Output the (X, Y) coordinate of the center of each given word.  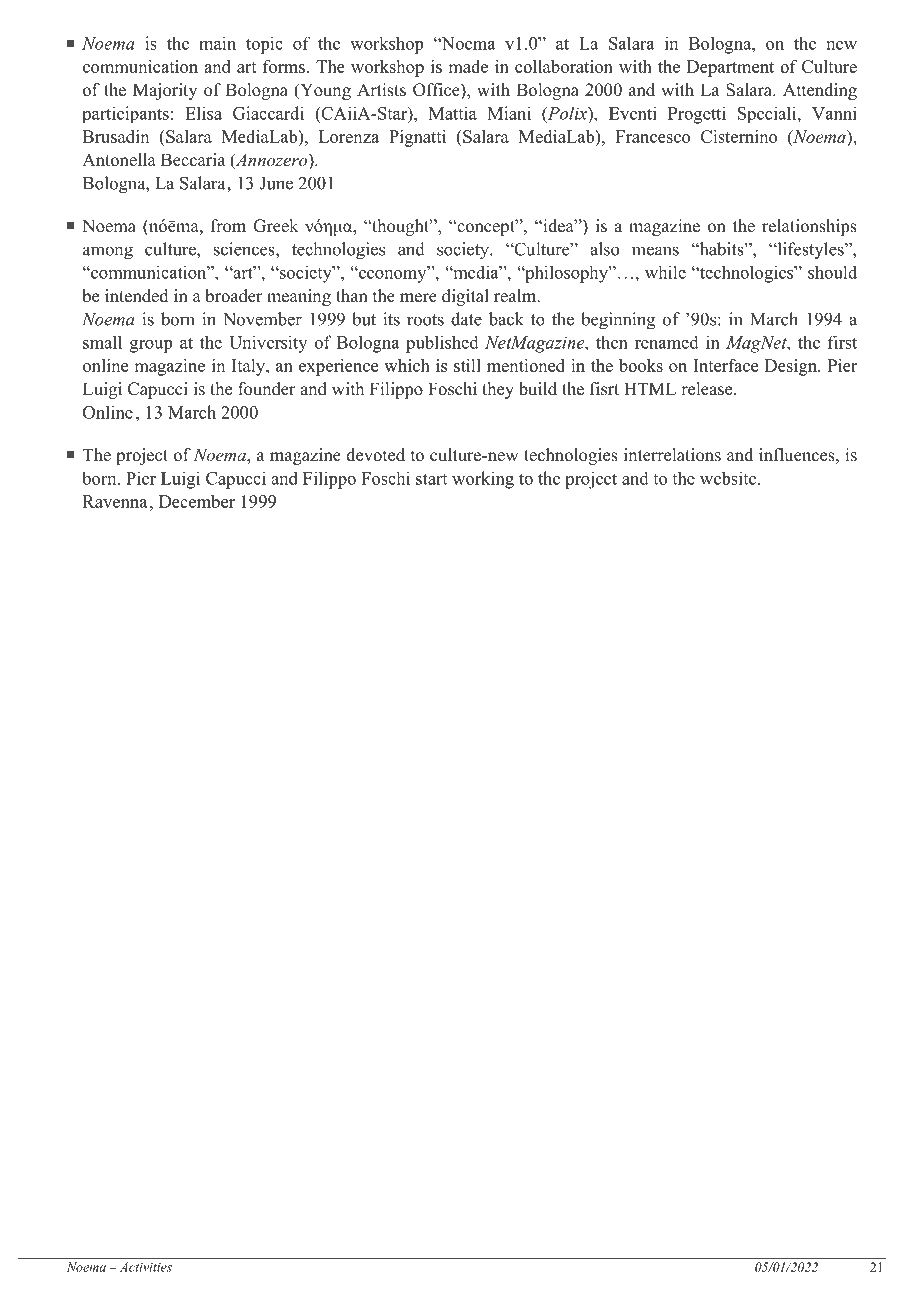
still (467, 365)
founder (267, 389)
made (468, 66)
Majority (165, 91)
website (729, 478)
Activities (146, 1267)
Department (730, 68)
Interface (725, 365)
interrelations (672, 455)
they (498, 390)
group (151, 346)
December (197, 501)
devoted (375, 455)
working (483, 480)
